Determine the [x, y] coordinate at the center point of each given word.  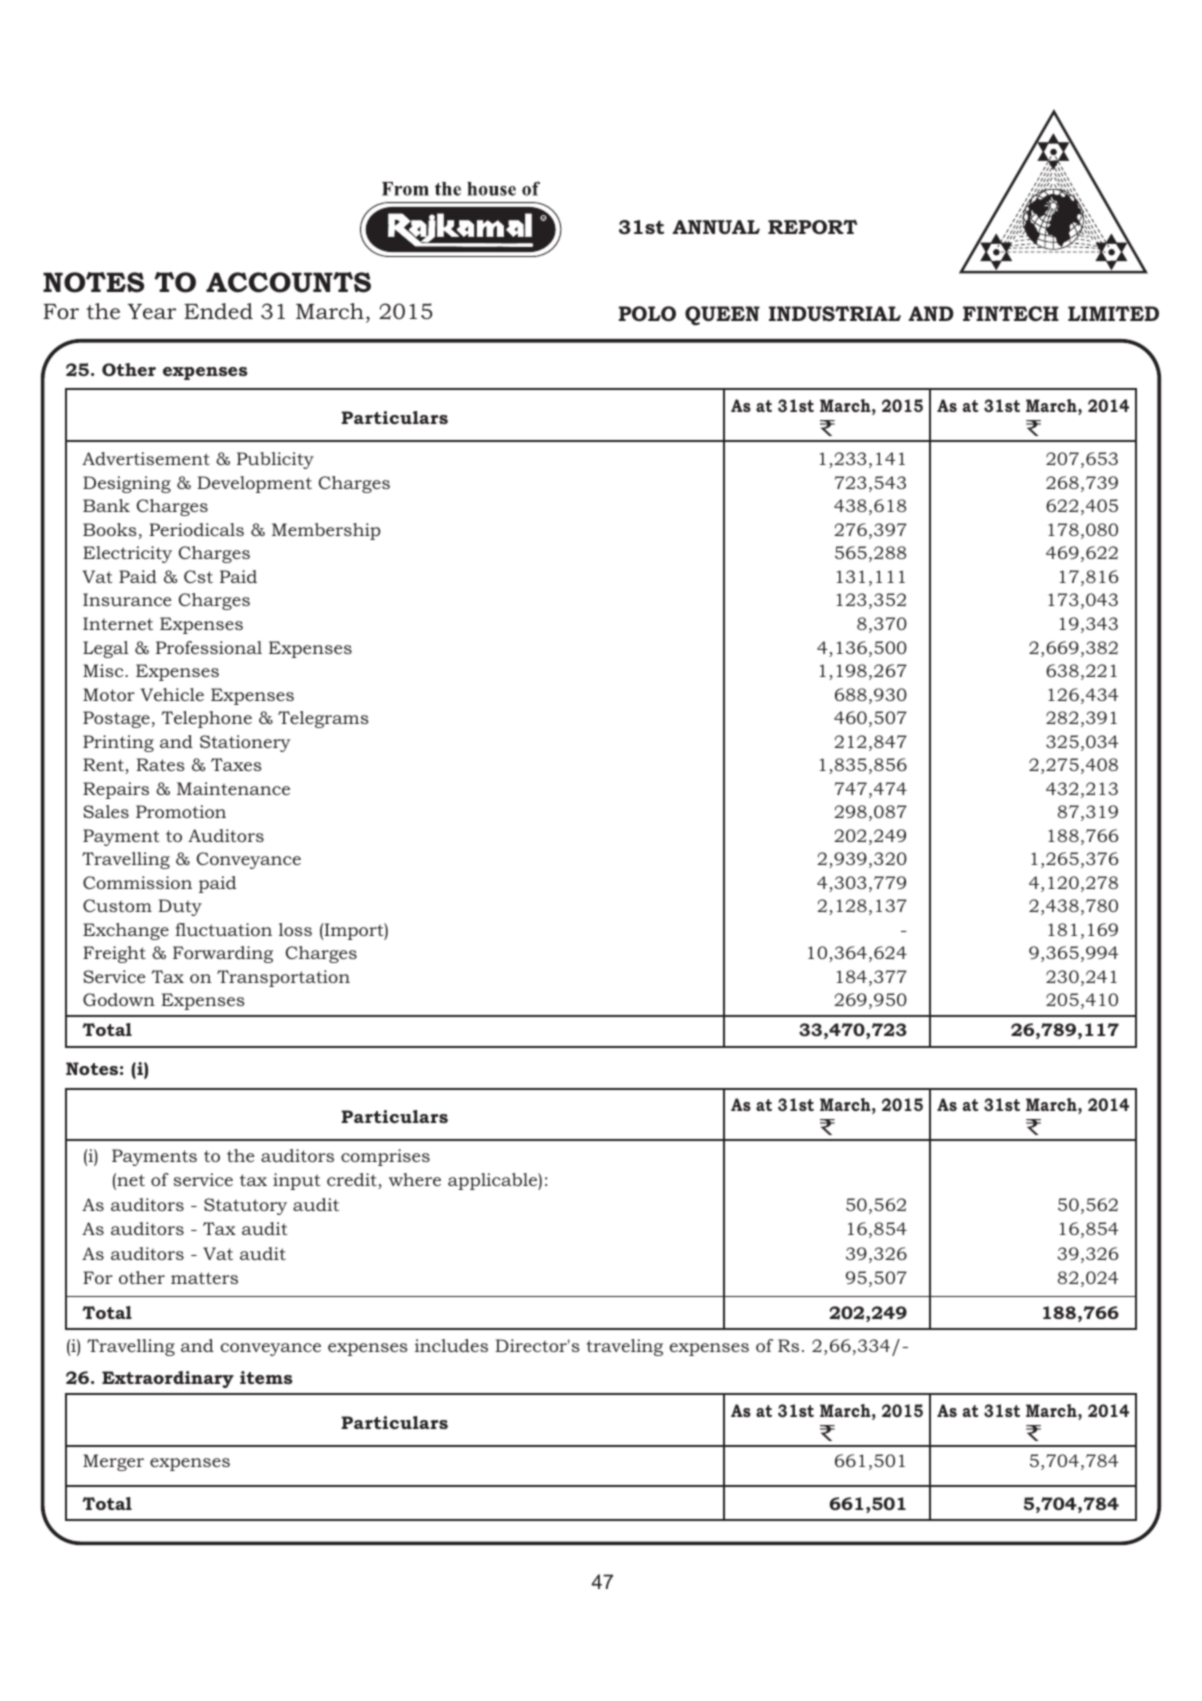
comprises [385, 1157]
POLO [647, 313]
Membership [326, 531]
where [415, 1179]
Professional [209, 647]
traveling [625, 1347]
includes [451, 1345]
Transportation [283, 978]
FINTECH [1011, 313]
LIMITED [1113, 313]
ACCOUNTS [288, 282]
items [266, 1377]
